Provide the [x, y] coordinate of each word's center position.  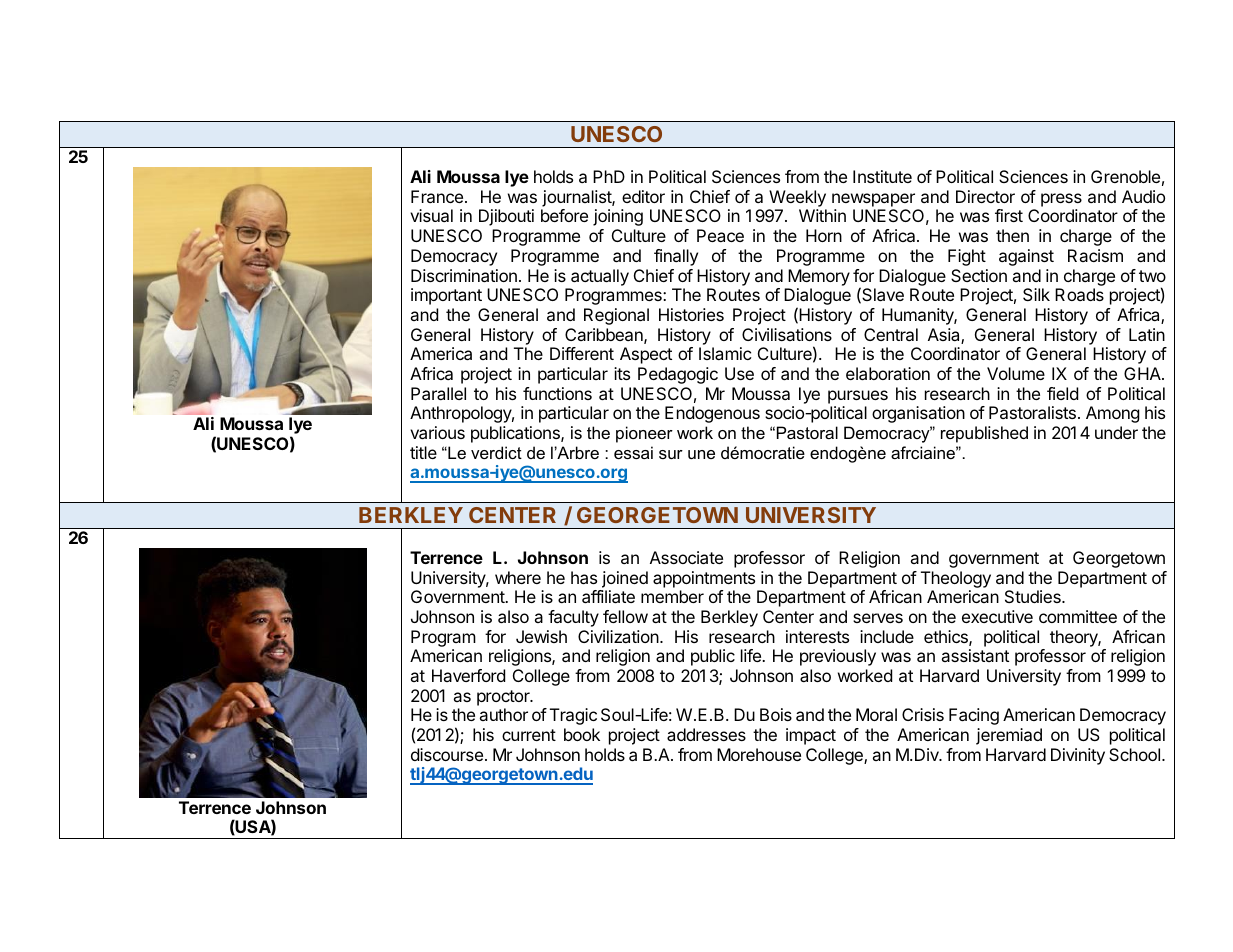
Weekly [797, 198]
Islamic [725, 353]
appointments [704, 579]
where [518, 577]
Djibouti [506, 217]
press [1061, 200]
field [1062, 393]
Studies [1034, 596]
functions [557, 393]
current [529, 735]
